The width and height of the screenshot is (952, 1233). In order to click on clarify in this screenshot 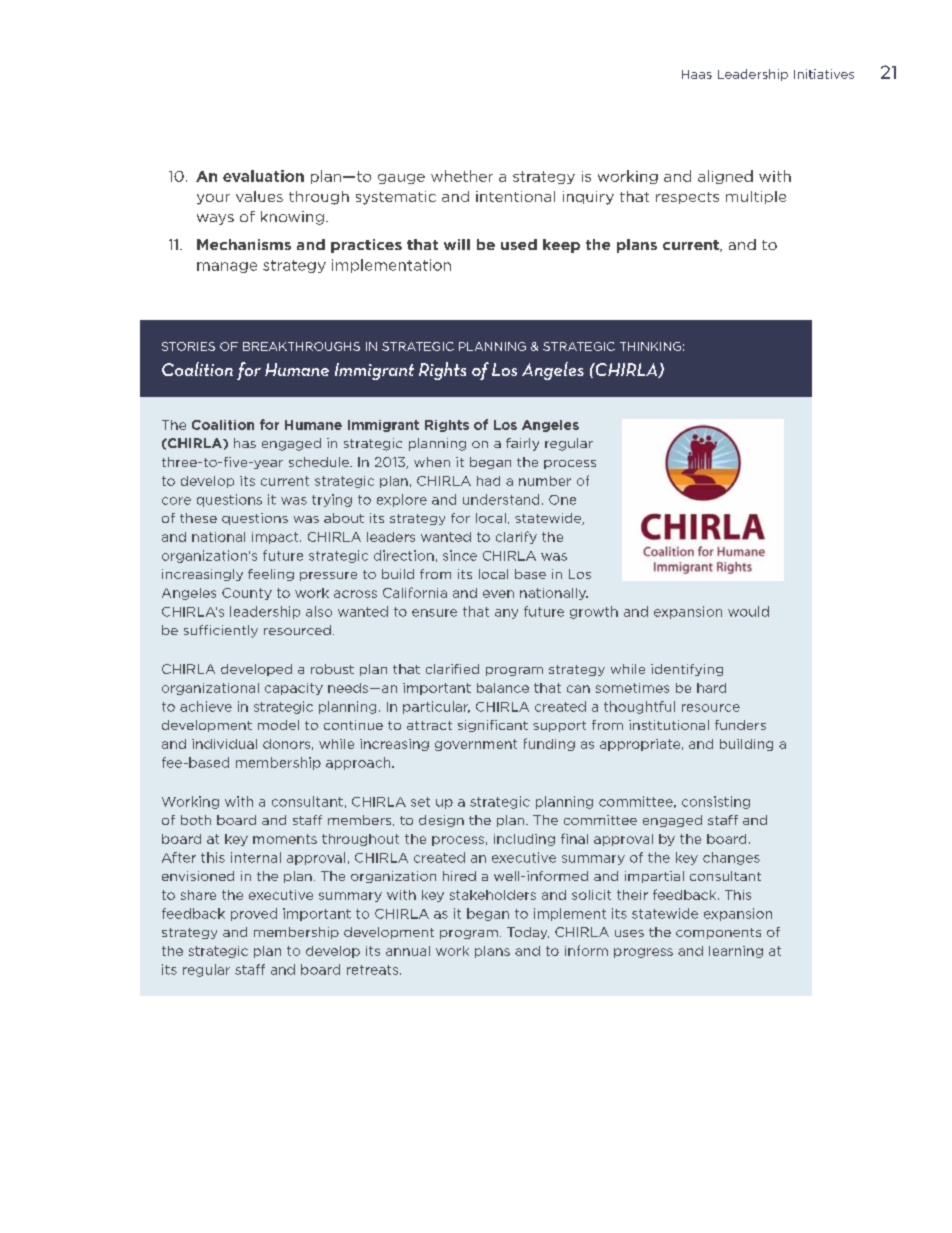, I will do `click(516, 537)`.
